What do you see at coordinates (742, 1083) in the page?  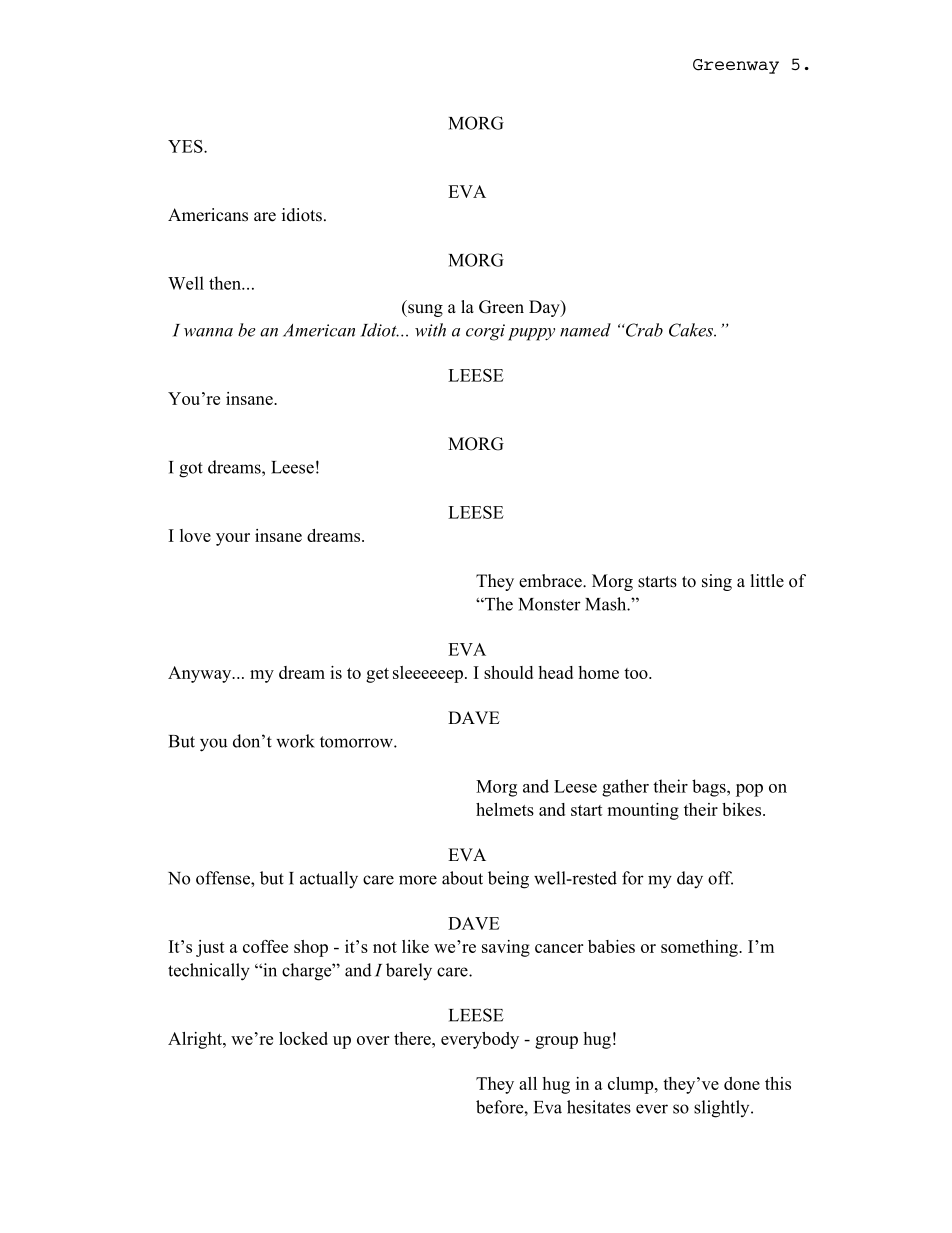 I see `done` at bounding box center [742, 1083].
